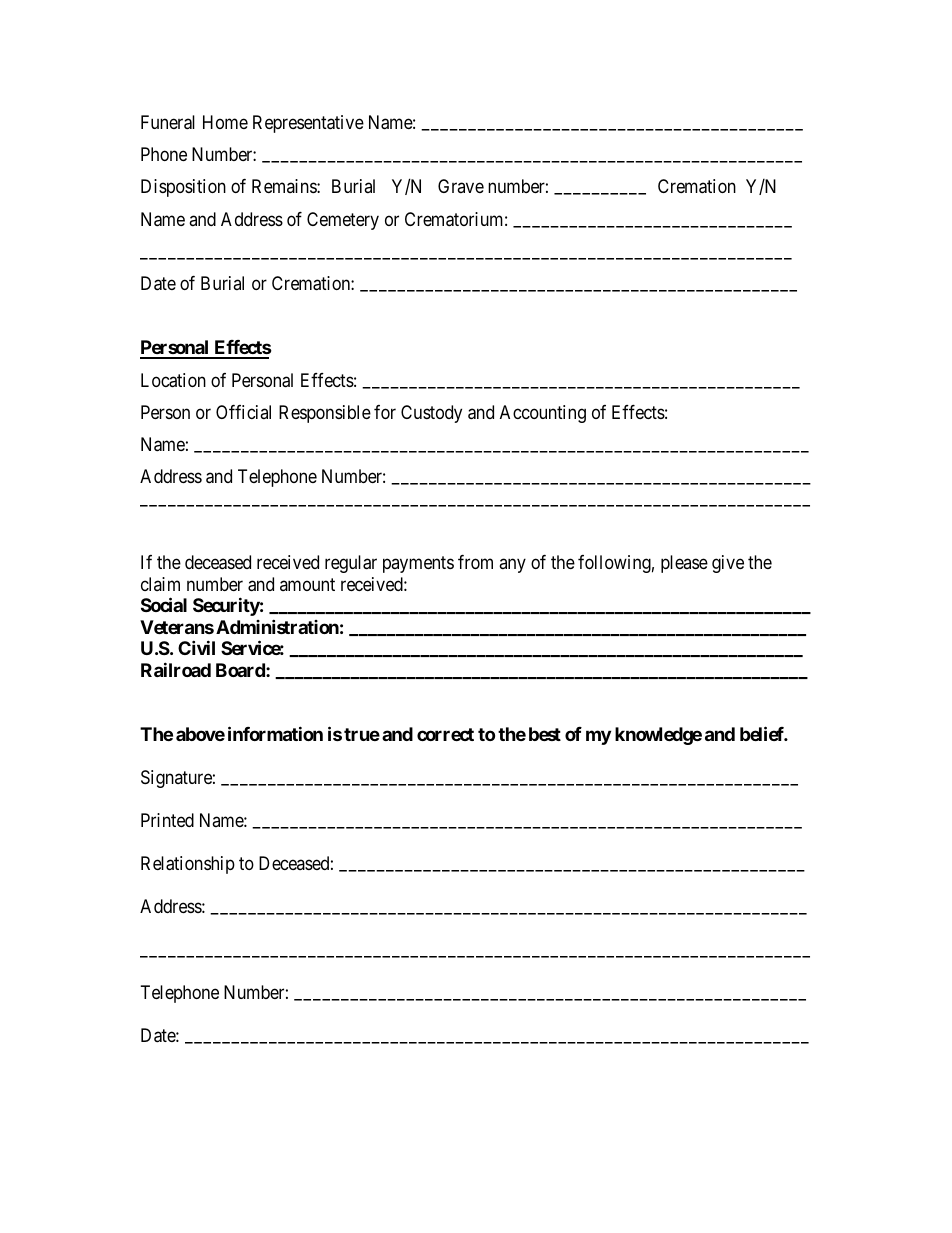  Describe the element at coordinates (343, 221) in the screenshot. I see `Cemetery` at that location.
